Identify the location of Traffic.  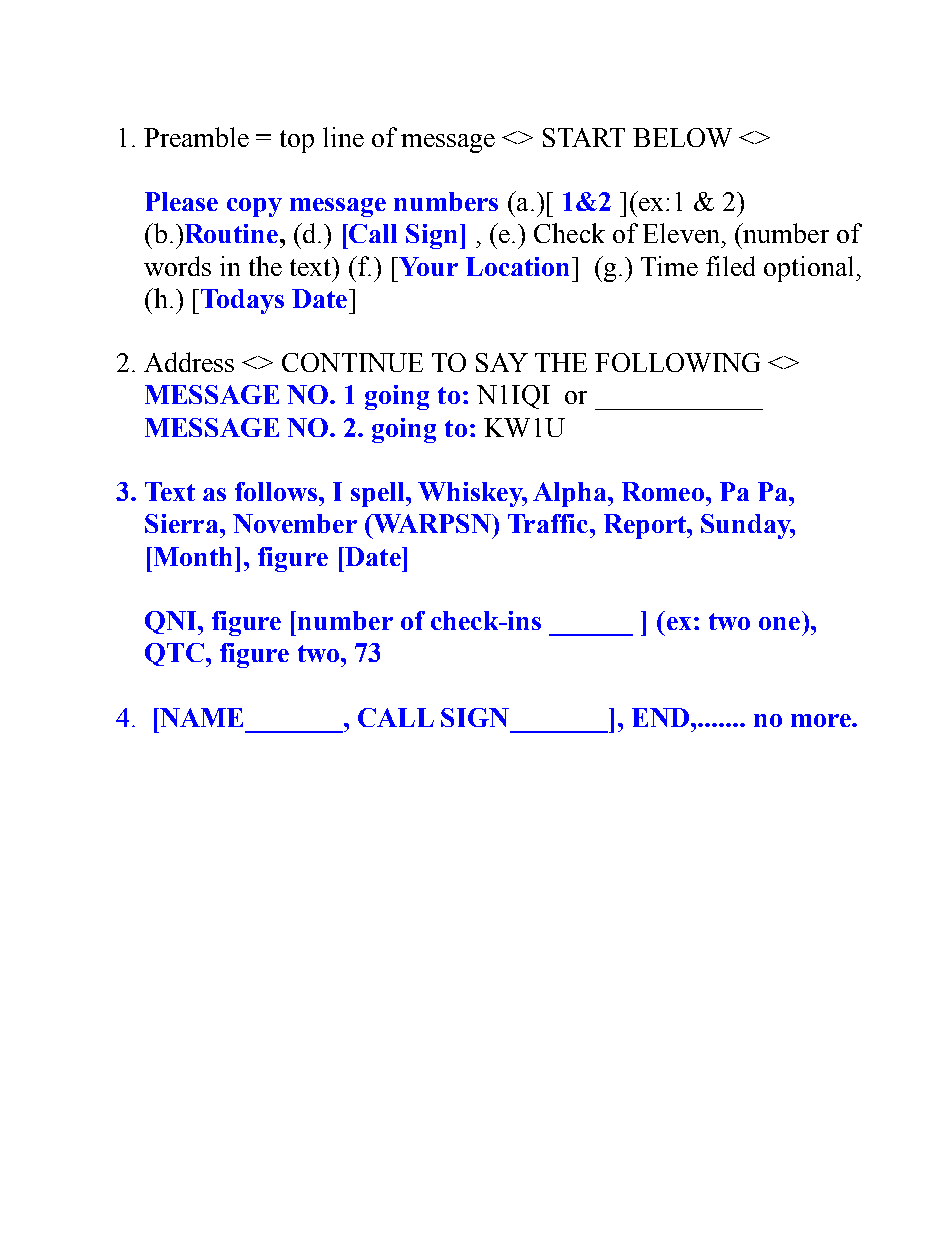
(548, 523).
